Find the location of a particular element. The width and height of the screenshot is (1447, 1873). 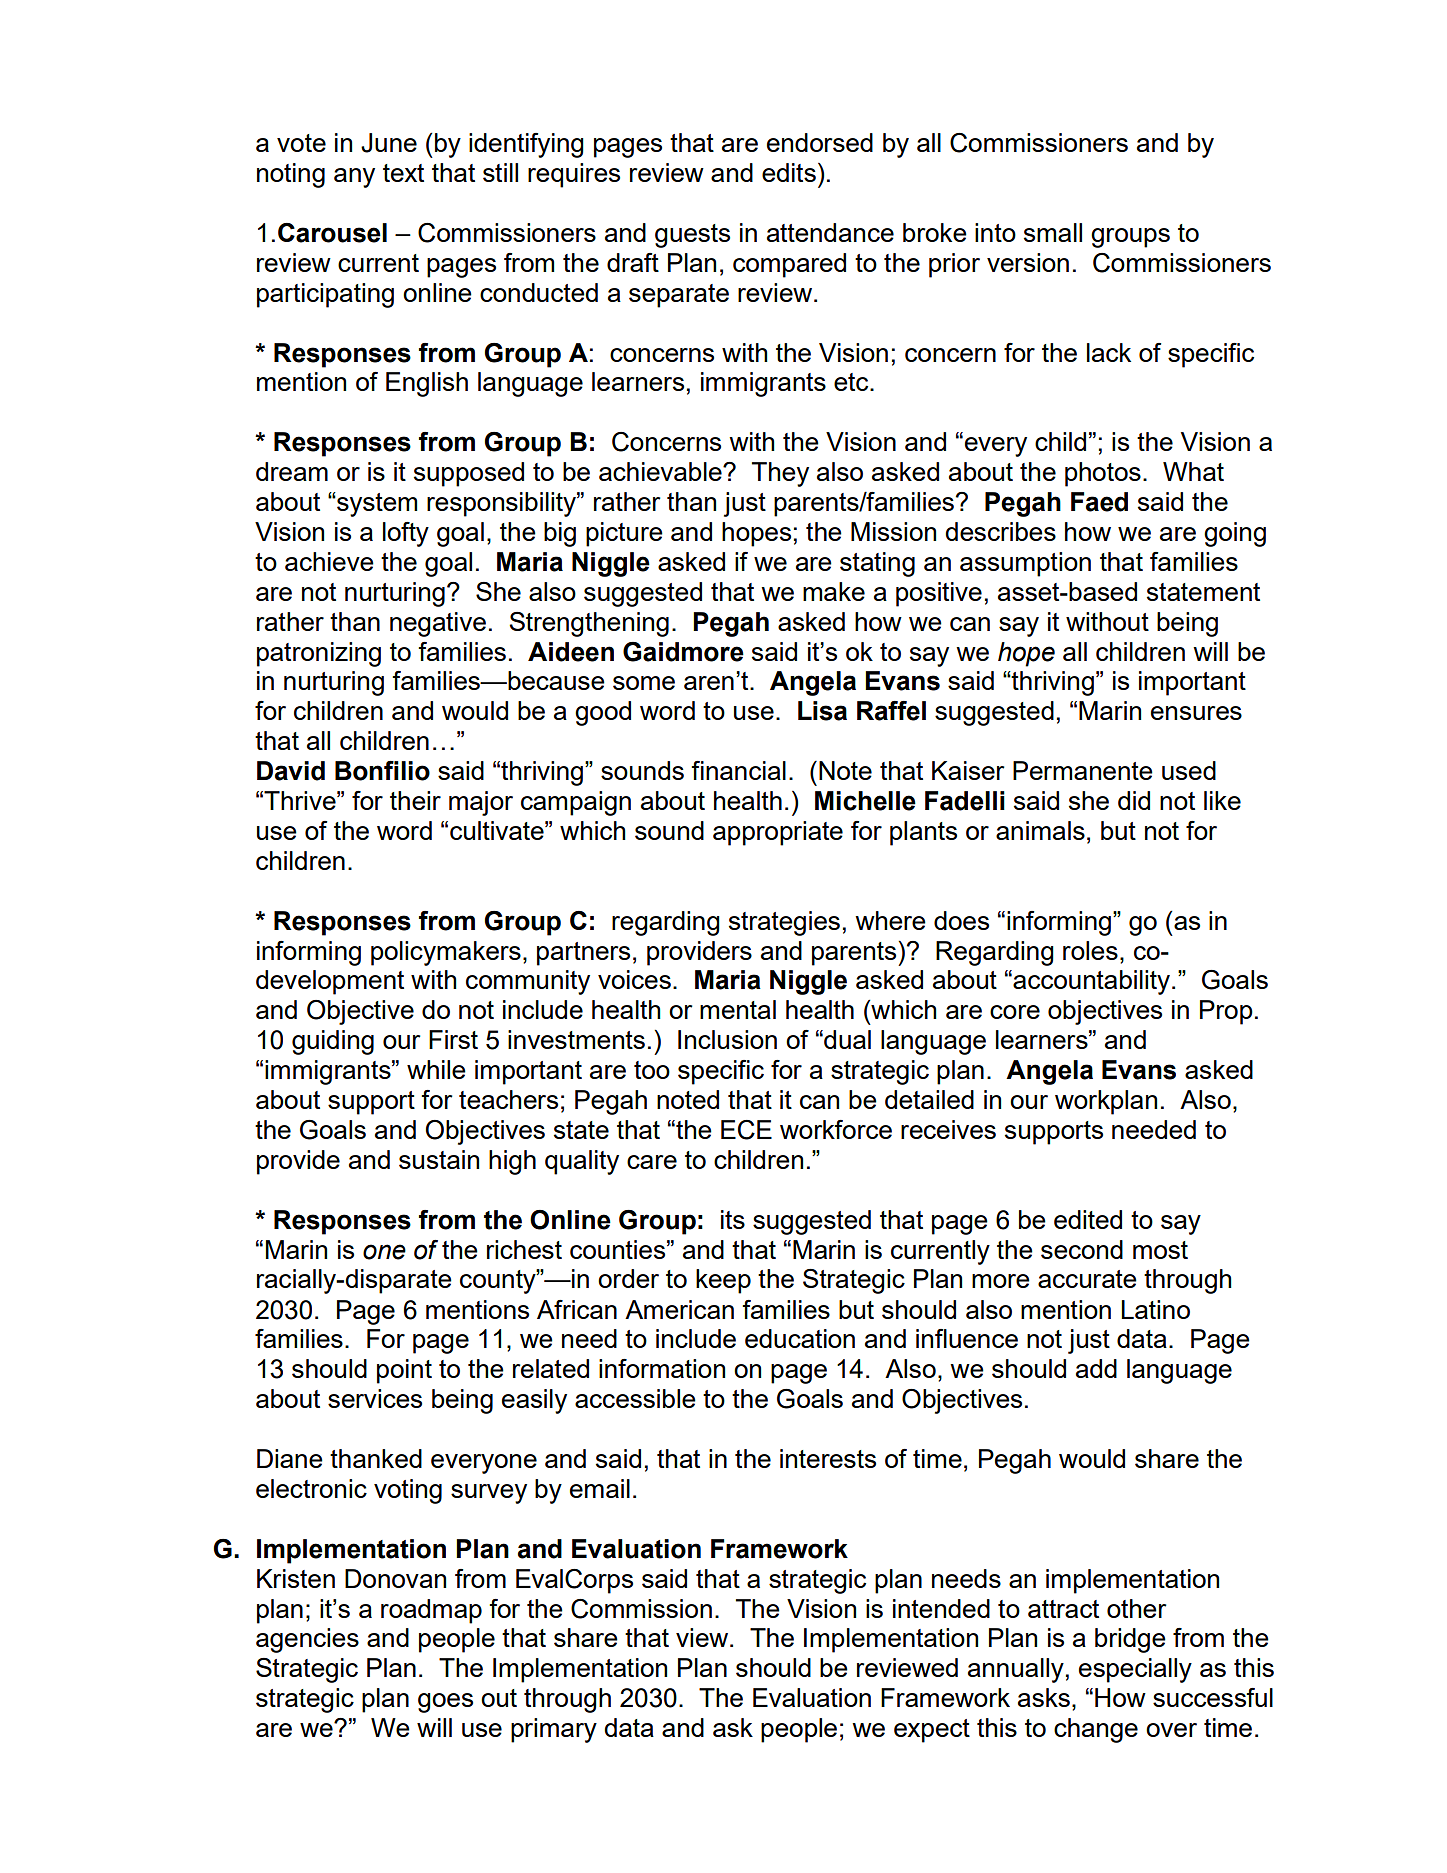

expect is located at coordinates (932, 1731).
